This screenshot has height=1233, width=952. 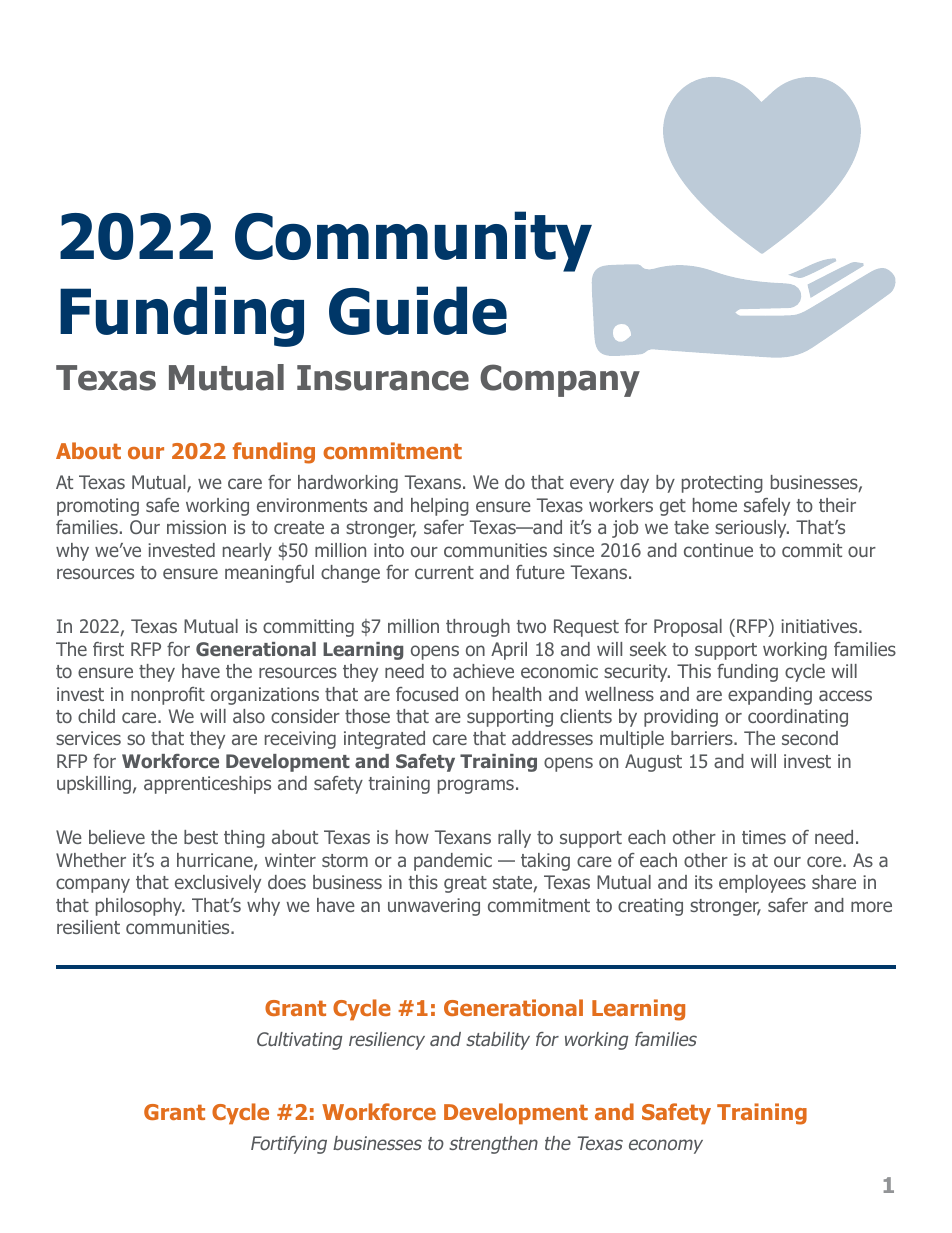 What do you see at coordinates (383, 378) in the screenshot?
I see `Insurance` at bounding box center [383, 378].
